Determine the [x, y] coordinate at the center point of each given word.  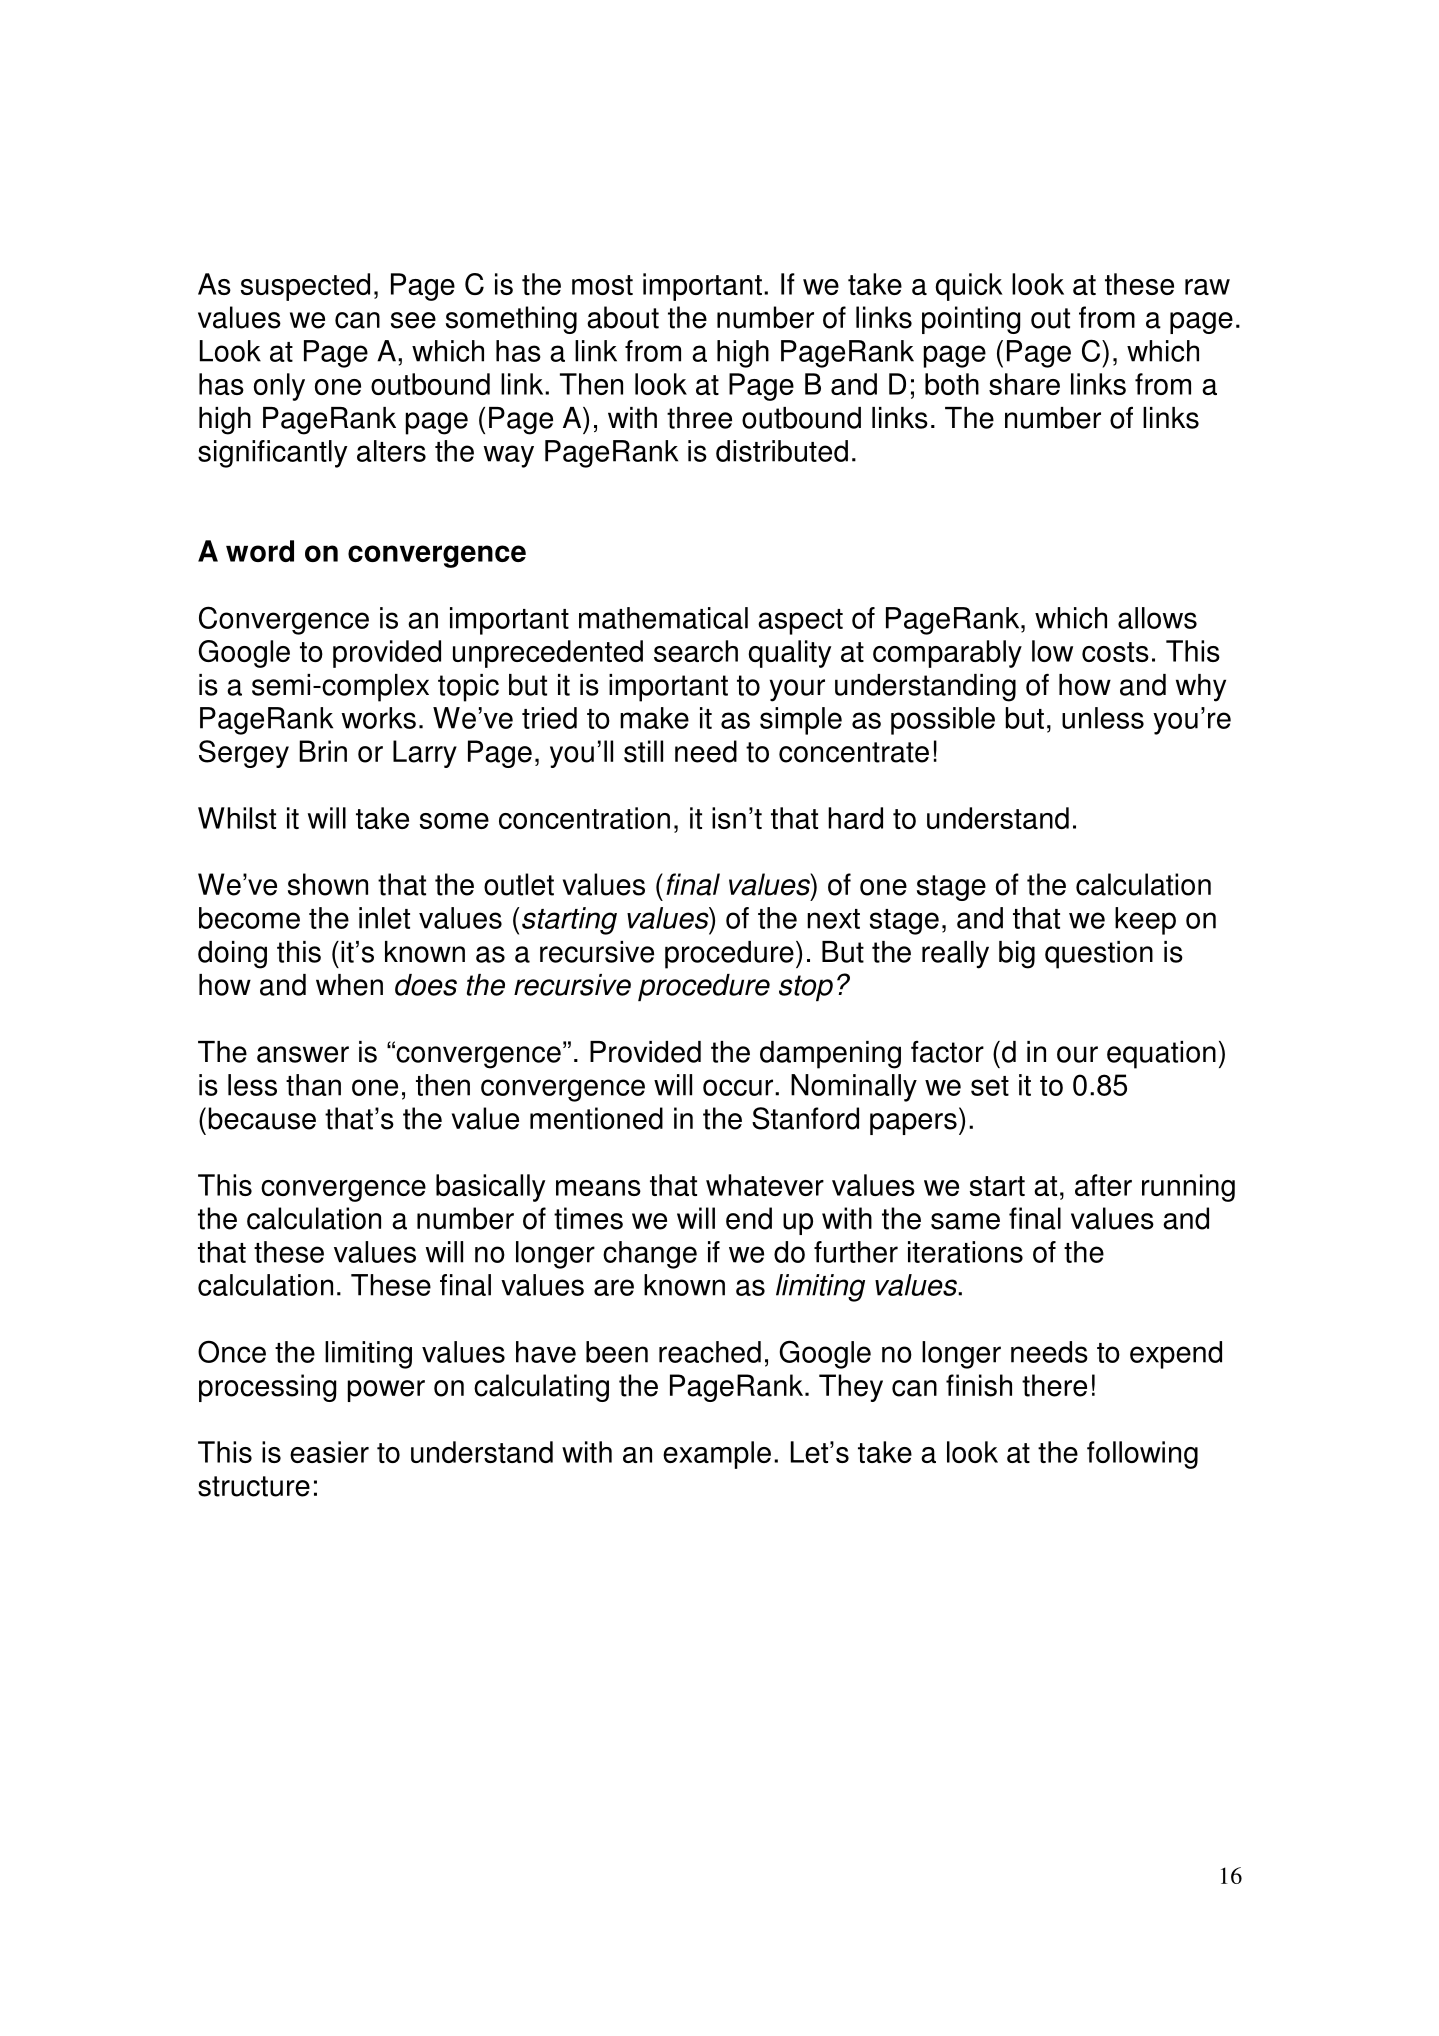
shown [328, 884]
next [833, 919]
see [413, 320]
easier [329, 1452]
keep [1145, 921]
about [623, 317]
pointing [971, 320]
